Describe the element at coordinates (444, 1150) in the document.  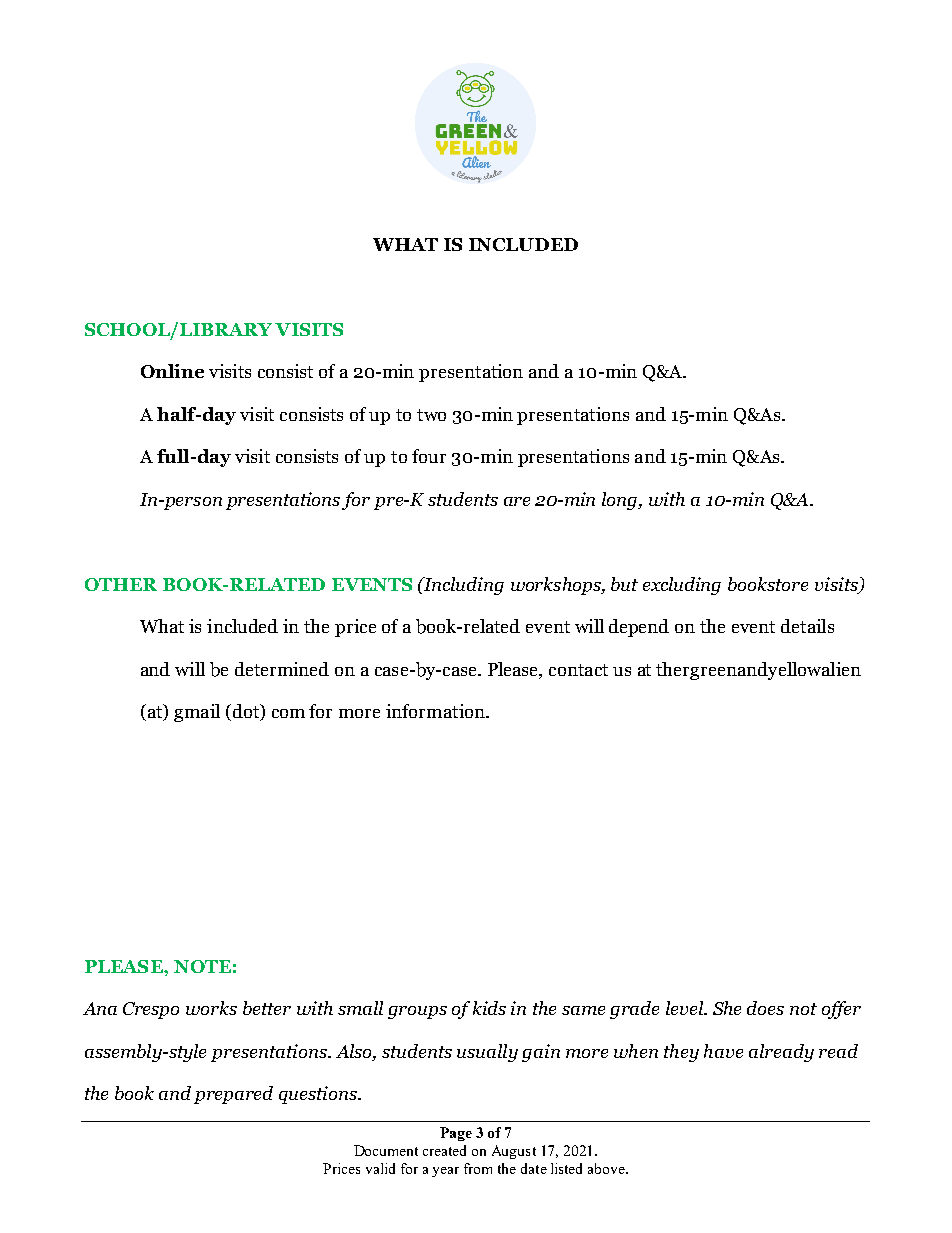
I see `created` at that location.
